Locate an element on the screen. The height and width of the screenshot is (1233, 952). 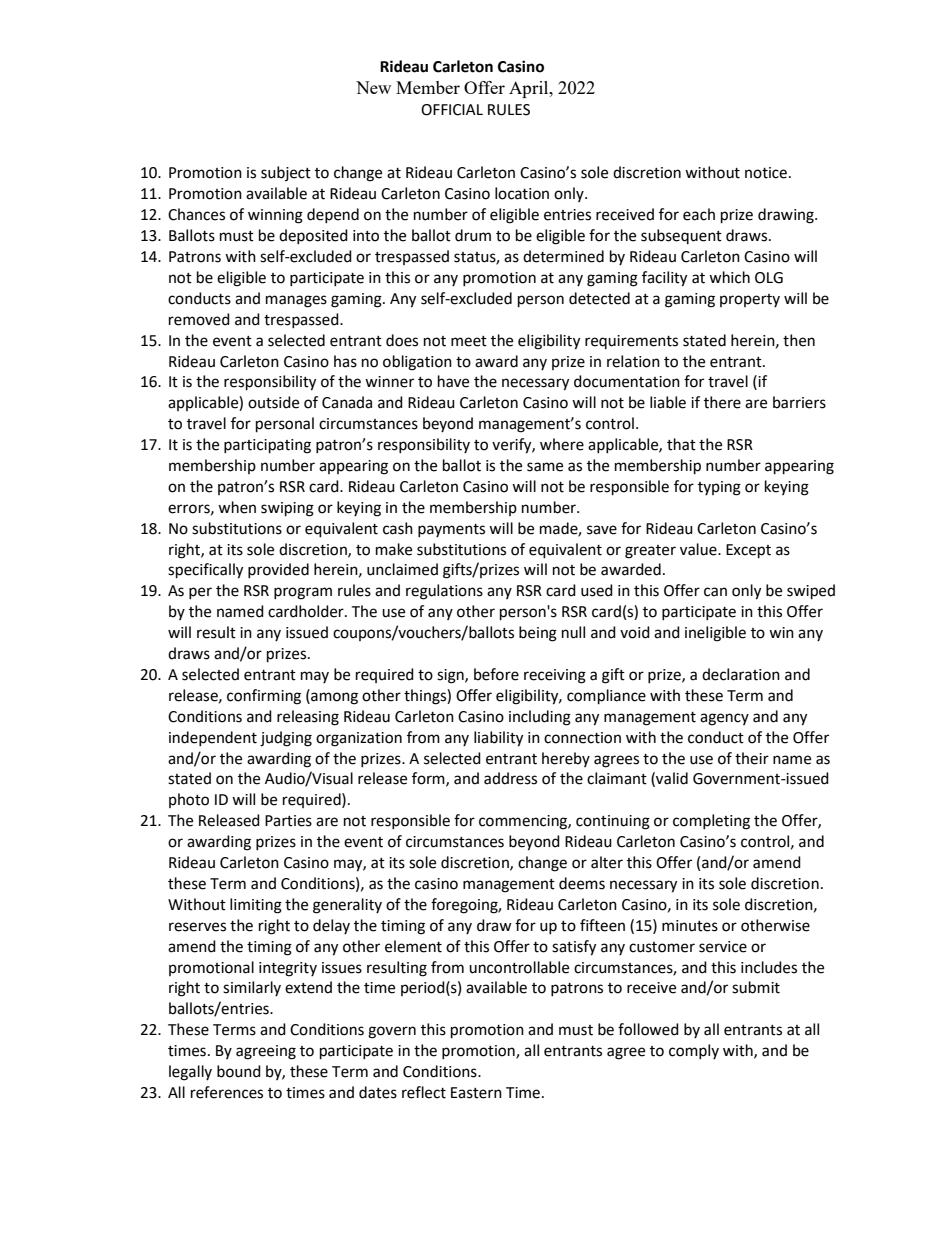
Except is located at coordinates (748, 551).
